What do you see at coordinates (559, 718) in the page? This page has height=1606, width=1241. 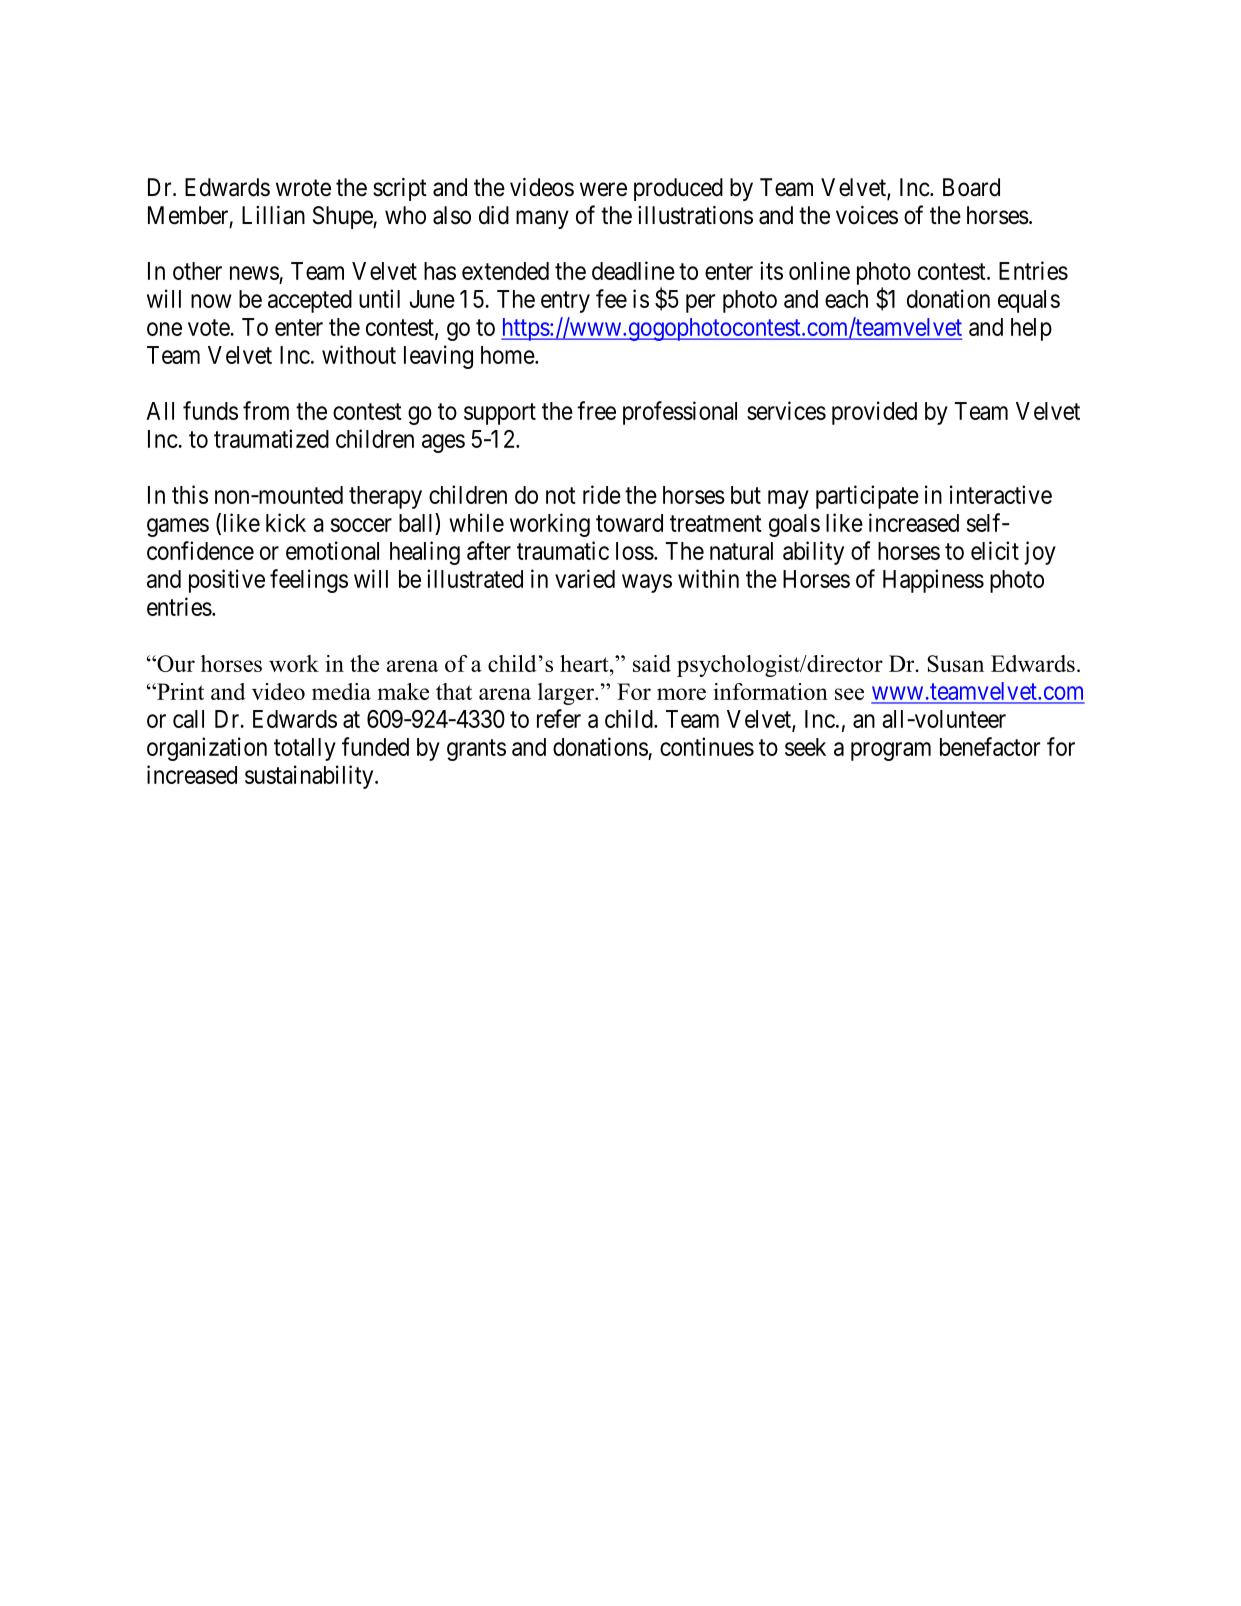 I see `refer` at bounding box center [559, 718].
